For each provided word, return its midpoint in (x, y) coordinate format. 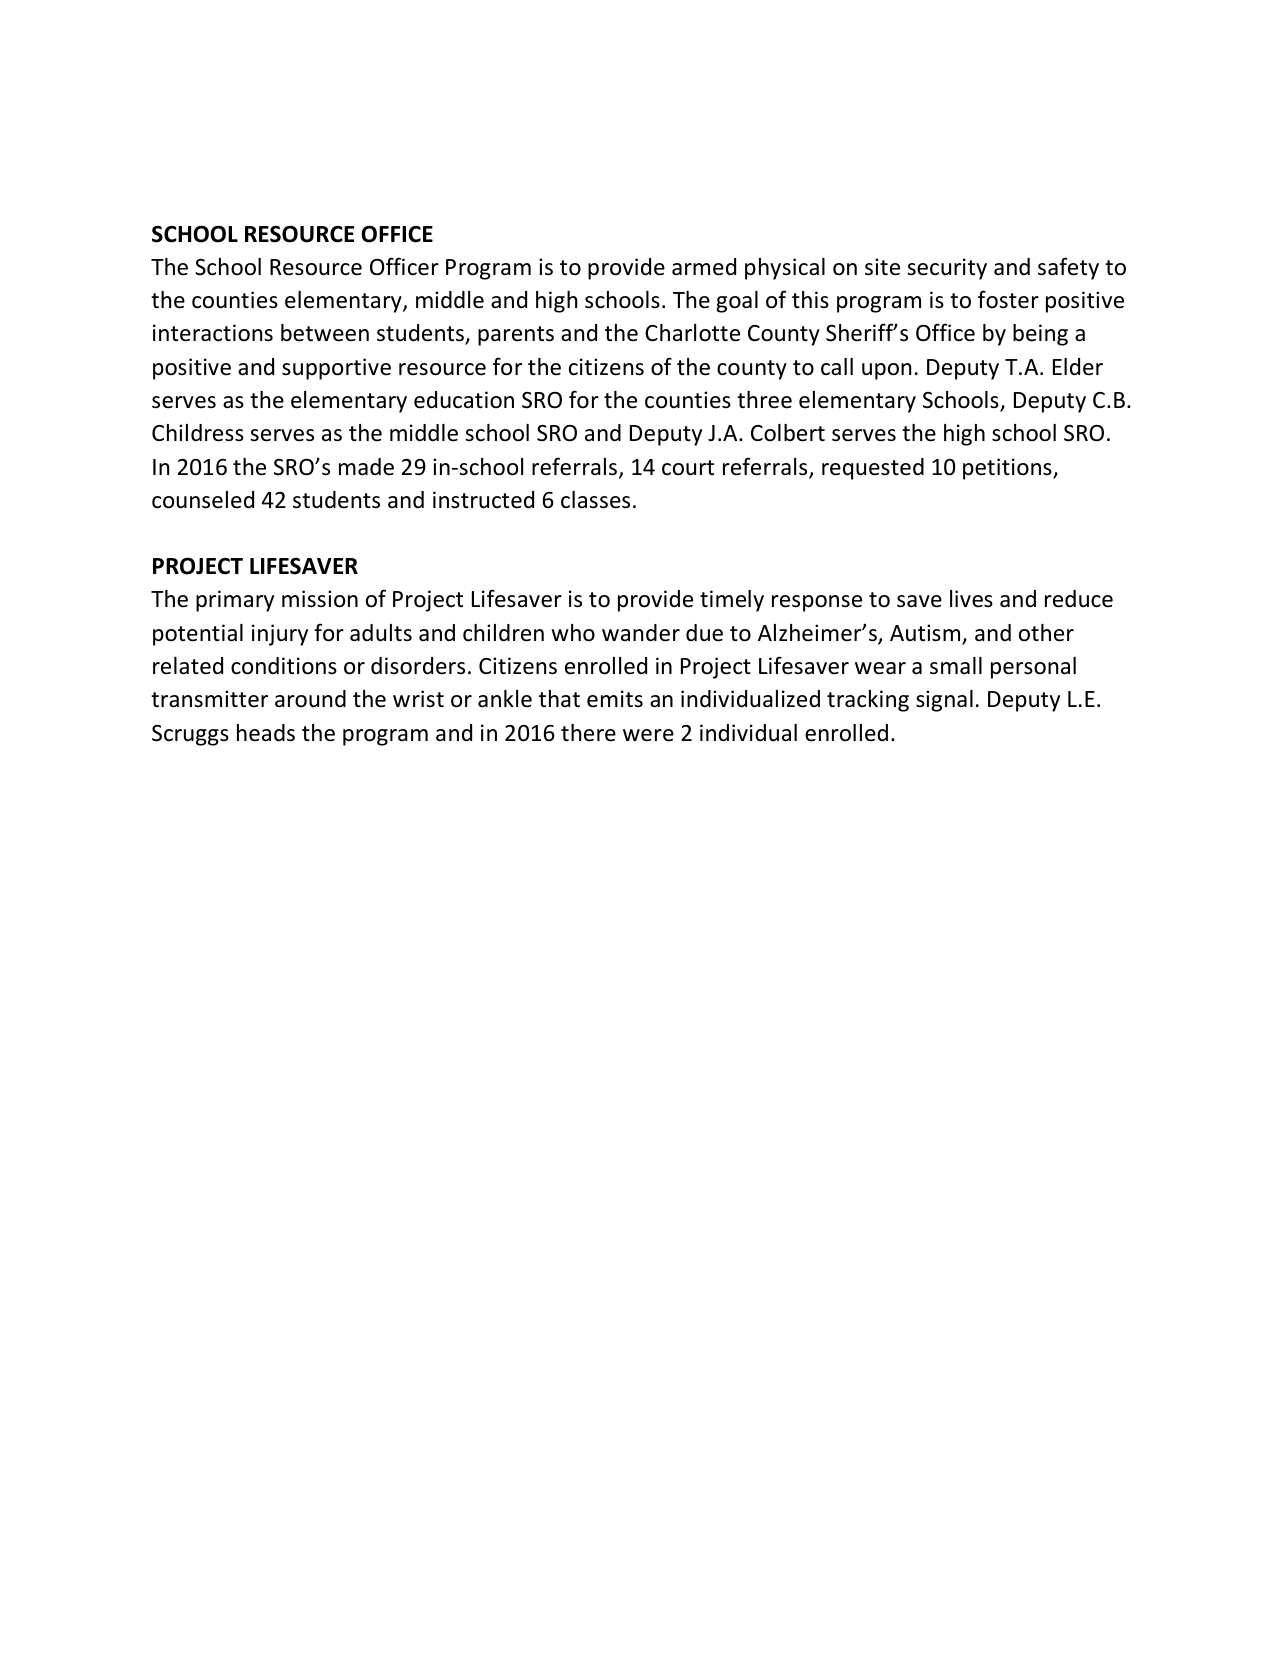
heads (266, 733)
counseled (203, 500)
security (947, 269)
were (648, 735)
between (325, 333)
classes (595, 500)
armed (704, 267)
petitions (1008, 469)
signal (944, 701)
